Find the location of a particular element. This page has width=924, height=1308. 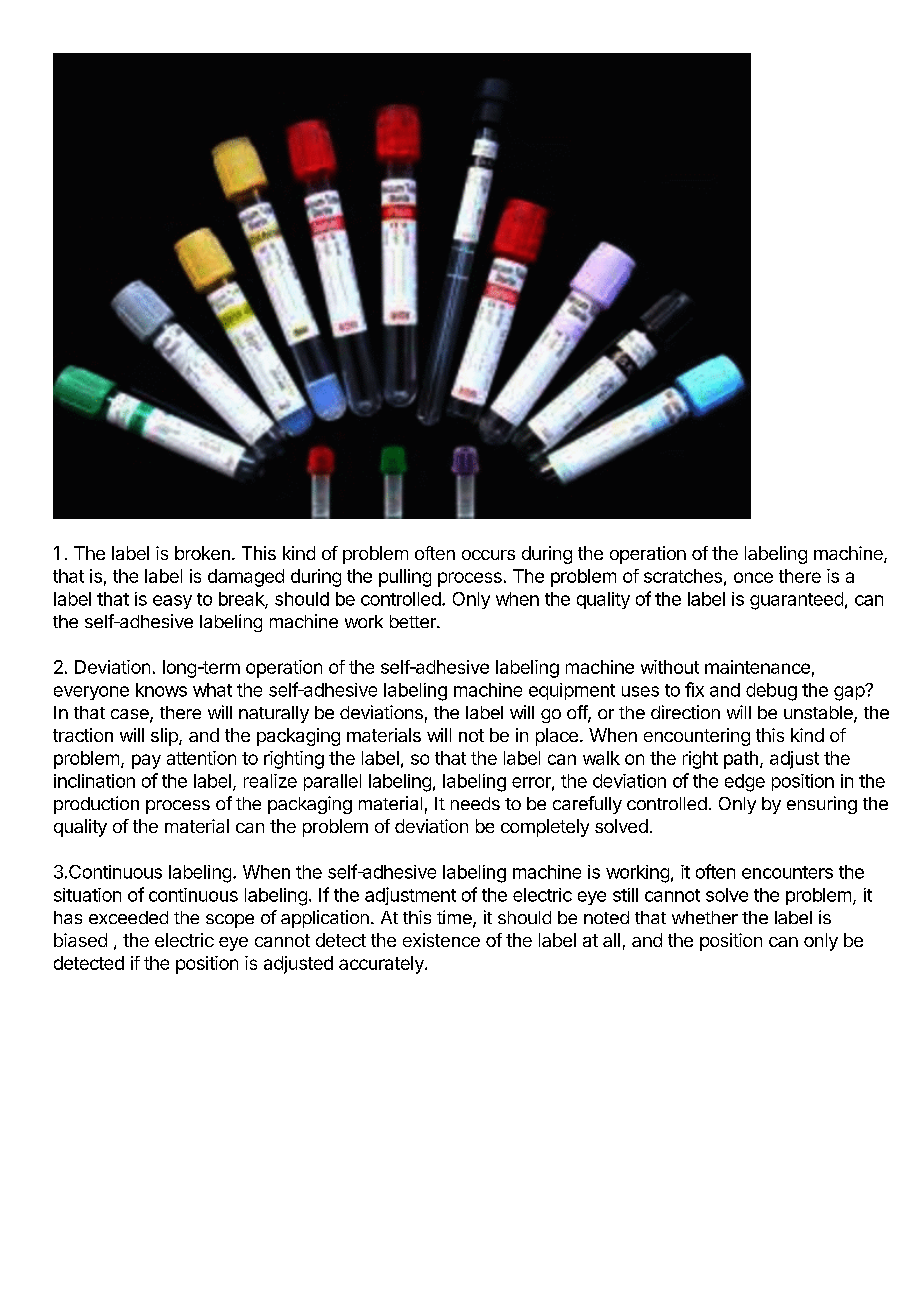

place is located at coordinates (557, 737).
